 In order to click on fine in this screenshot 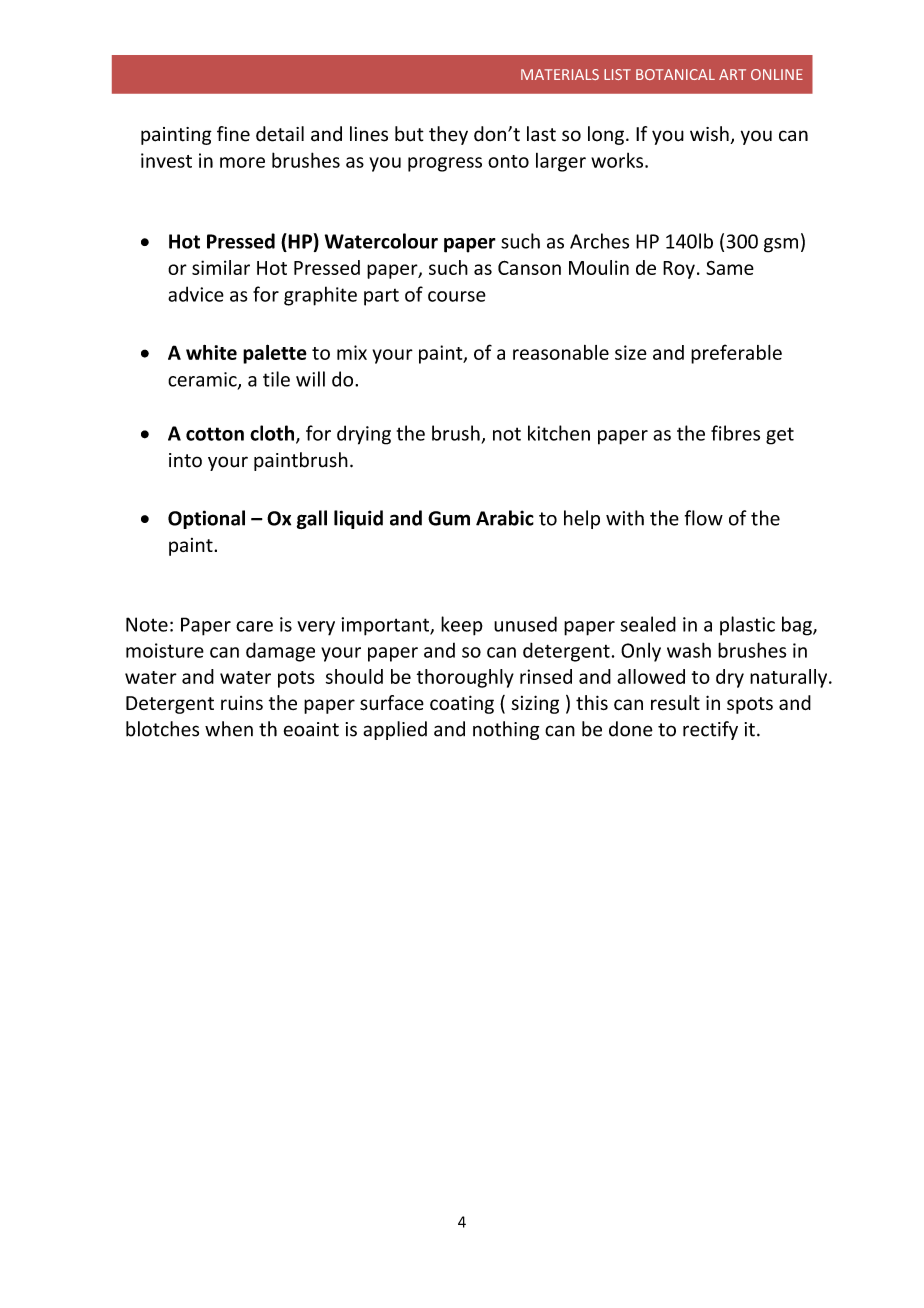, I will do `click(233, 134)`.
